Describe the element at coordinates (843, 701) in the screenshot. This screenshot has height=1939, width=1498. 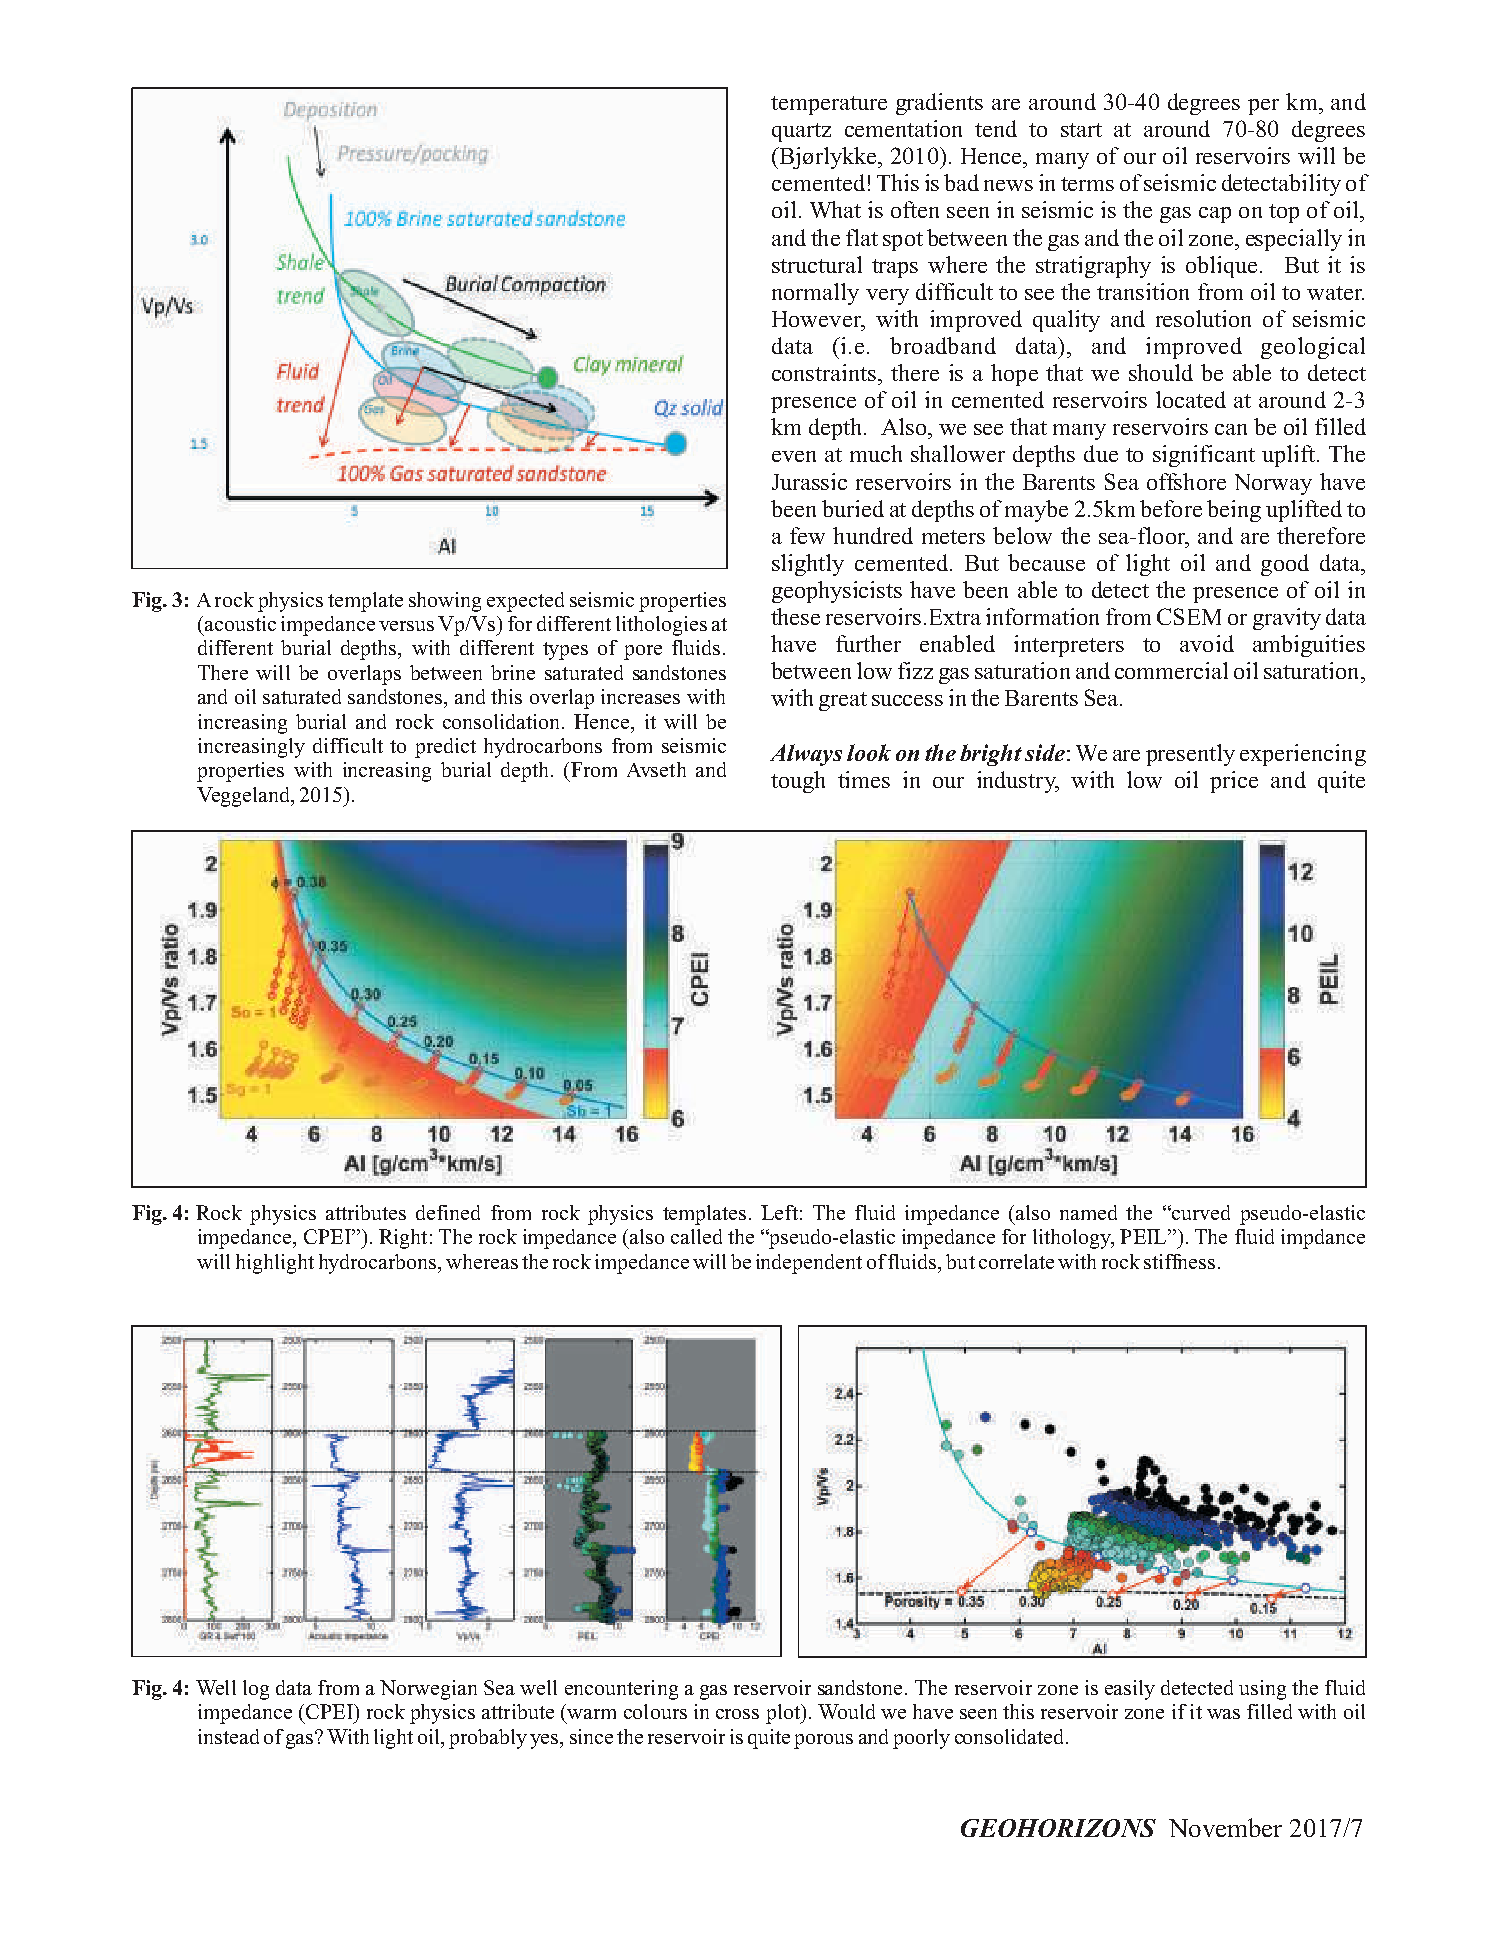
I see `great` at that location.
